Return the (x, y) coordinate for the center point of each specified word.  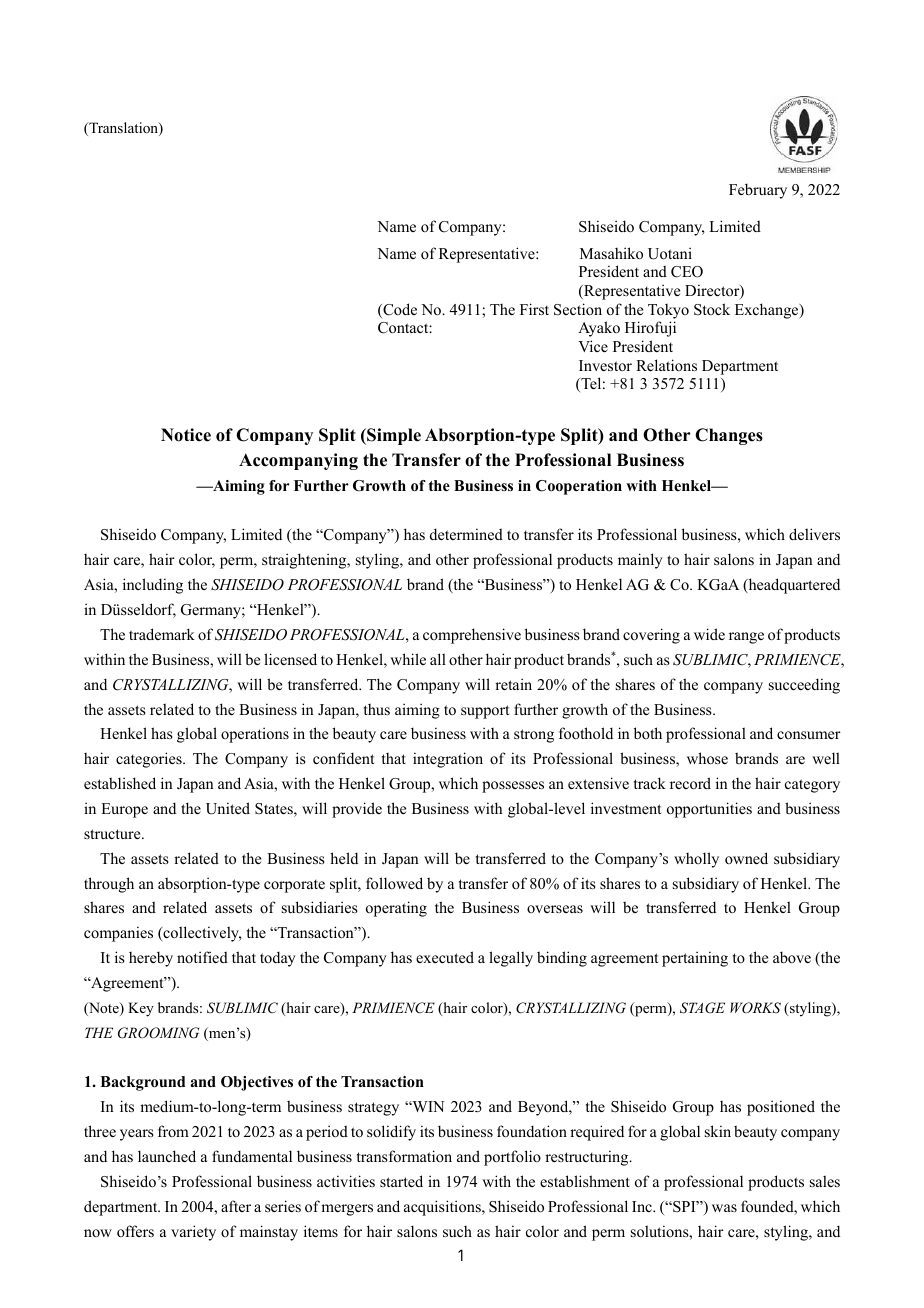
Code (399, 310)
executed (445, 957)
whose (707, 758)
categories (150, 760)
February (758, 191)
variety (193, 1233)
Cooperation (579, 487)
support (485, 712)
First (534, 309)
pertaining (695, 959)
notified (202, 957)
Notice (186, 435)
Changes (729, 436)
